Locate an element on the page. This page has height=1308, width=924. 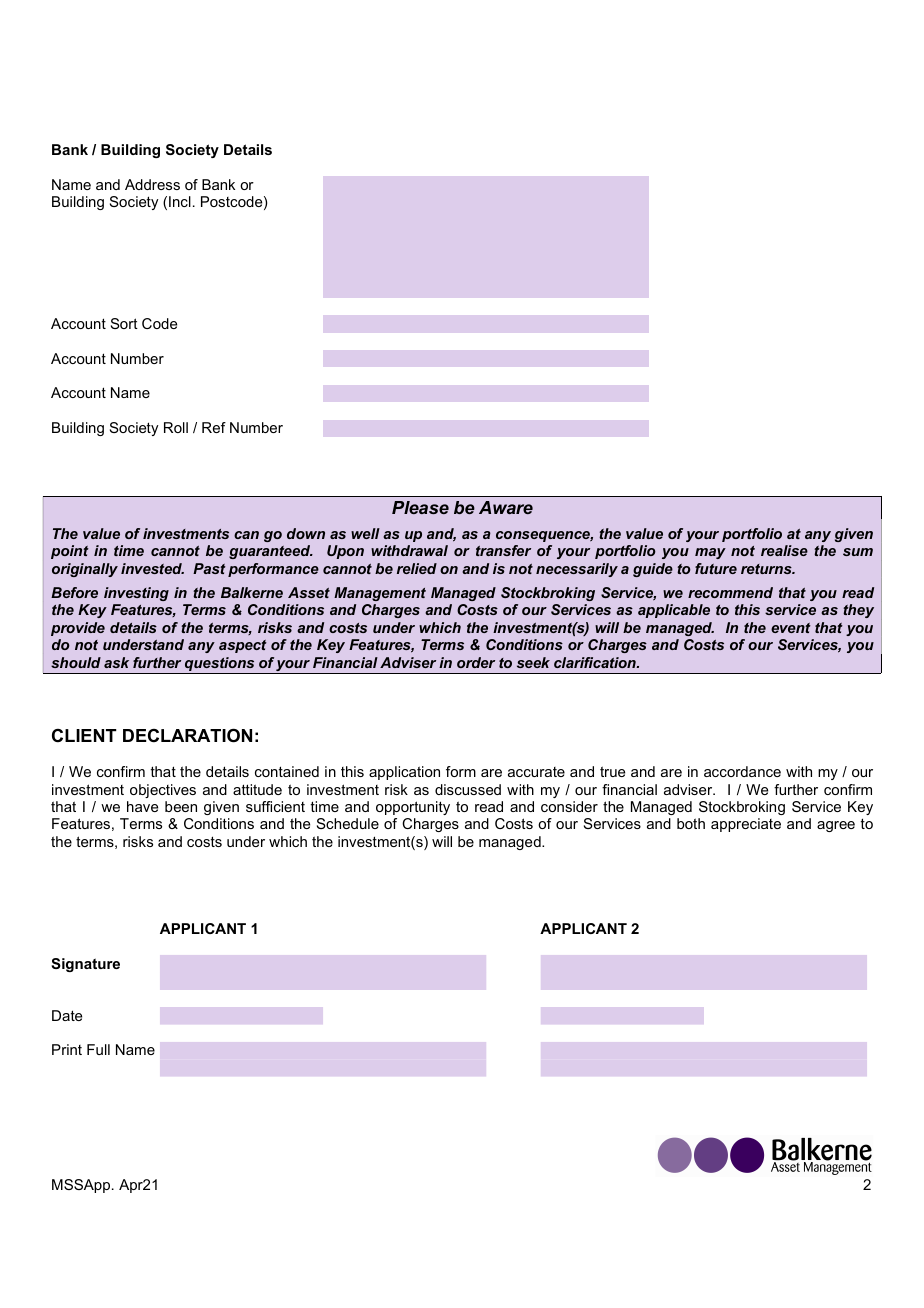
event is located at coordinates (791, 628).
